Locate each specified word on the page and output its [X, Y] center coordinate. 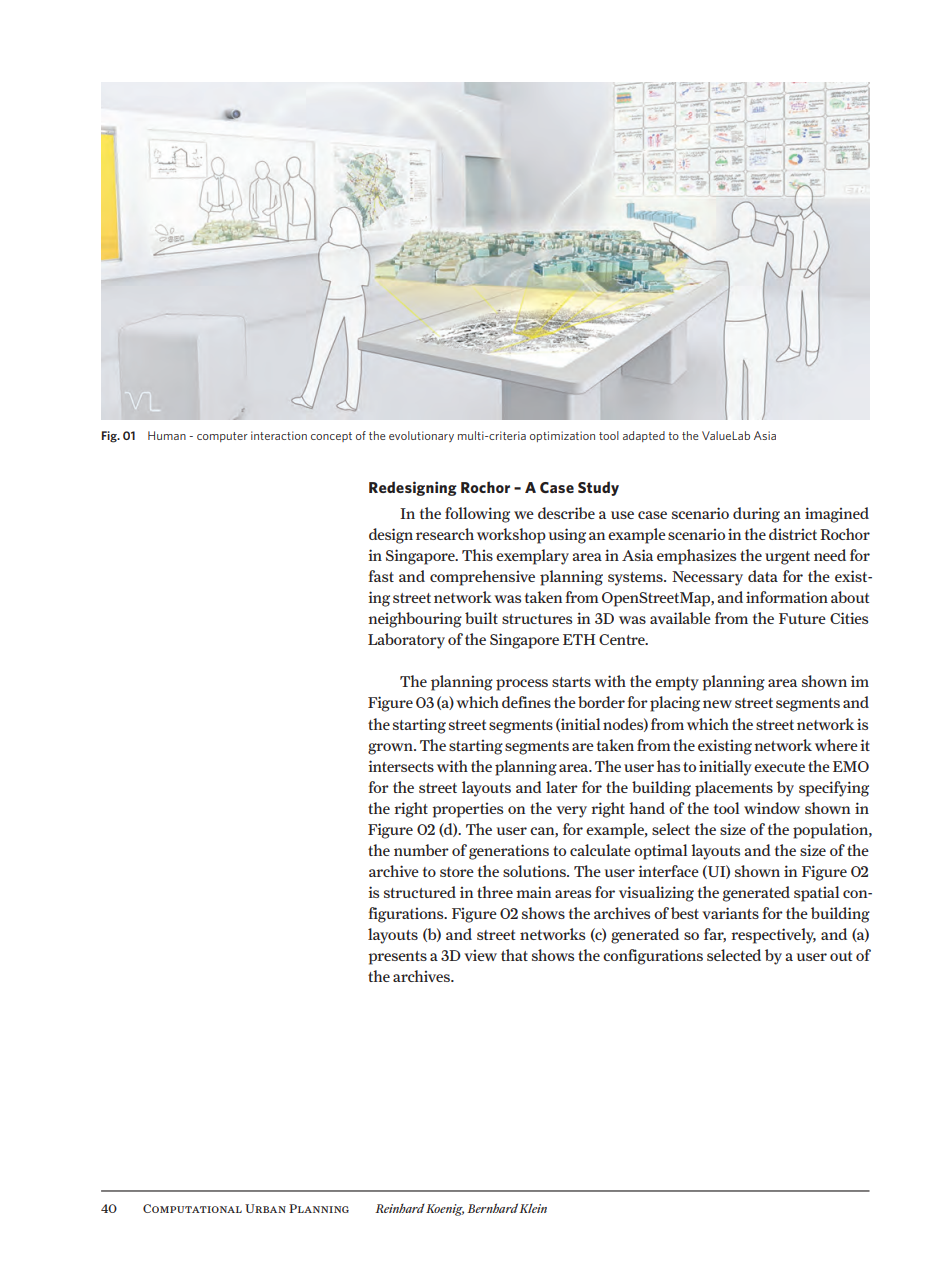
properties [467, 810]
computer [222, 437]
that [514, 955]
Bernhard [492, 1208]
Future [802, 618]
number [421, 850]
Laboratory [406, 641]
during [756, 515]
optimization [562, 436]
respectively [773, 936]
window [772, 808]
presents [397, 958]
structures [537, 619]
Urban [265, 1208]
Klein [533, 1208]
